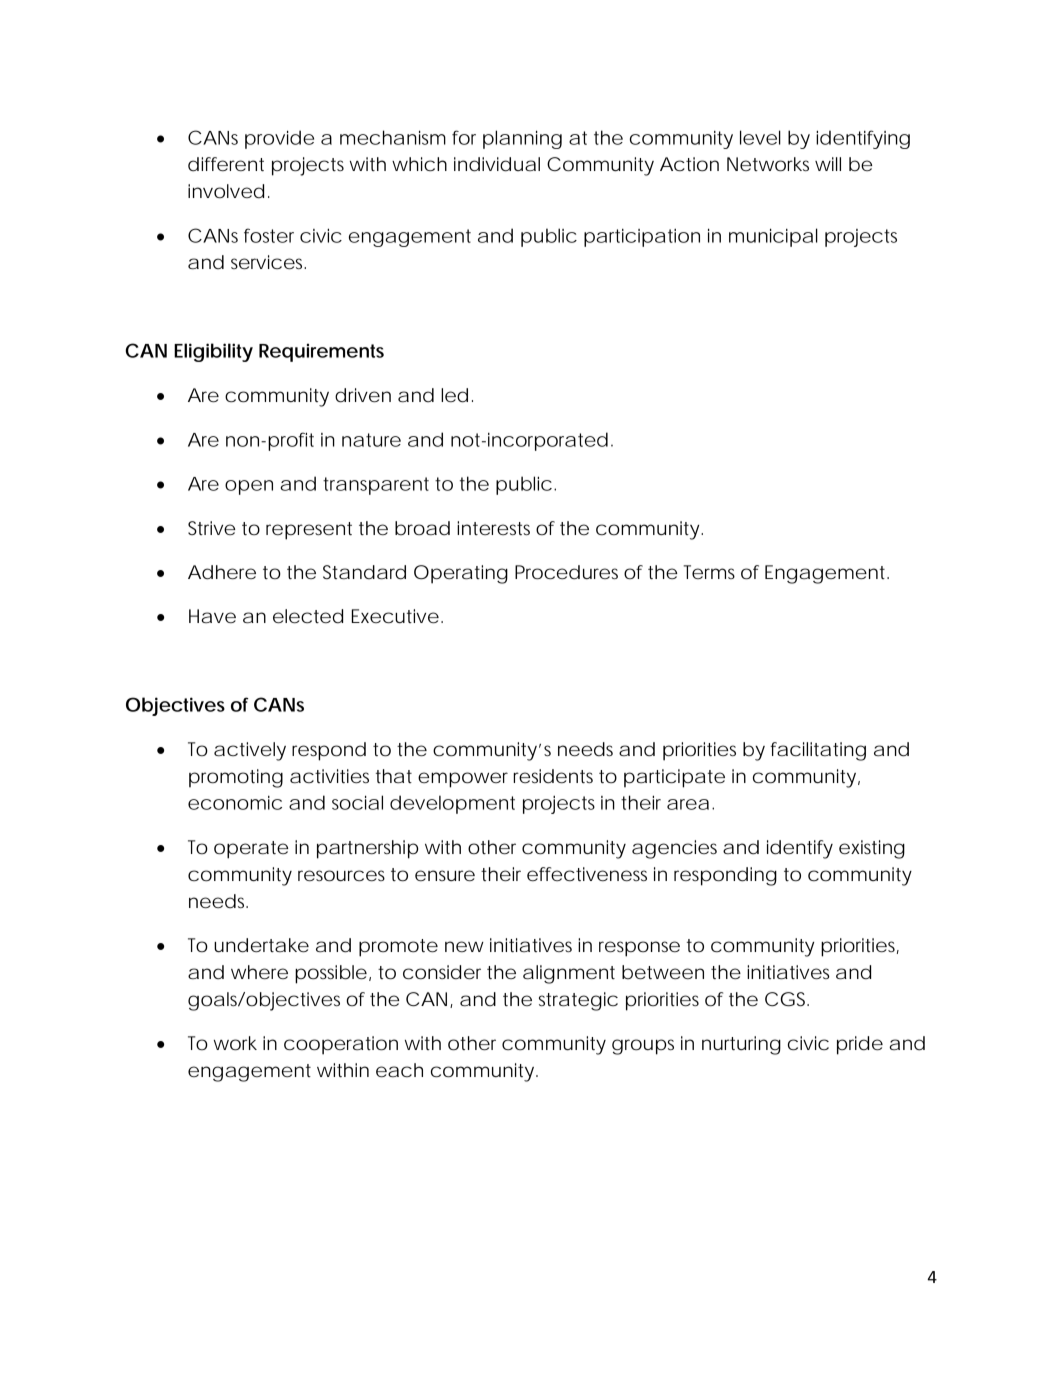 This document has height=1374, width=1062. Describe the element at coordinates (522, 139) in the document. I see `planning` at that location.
